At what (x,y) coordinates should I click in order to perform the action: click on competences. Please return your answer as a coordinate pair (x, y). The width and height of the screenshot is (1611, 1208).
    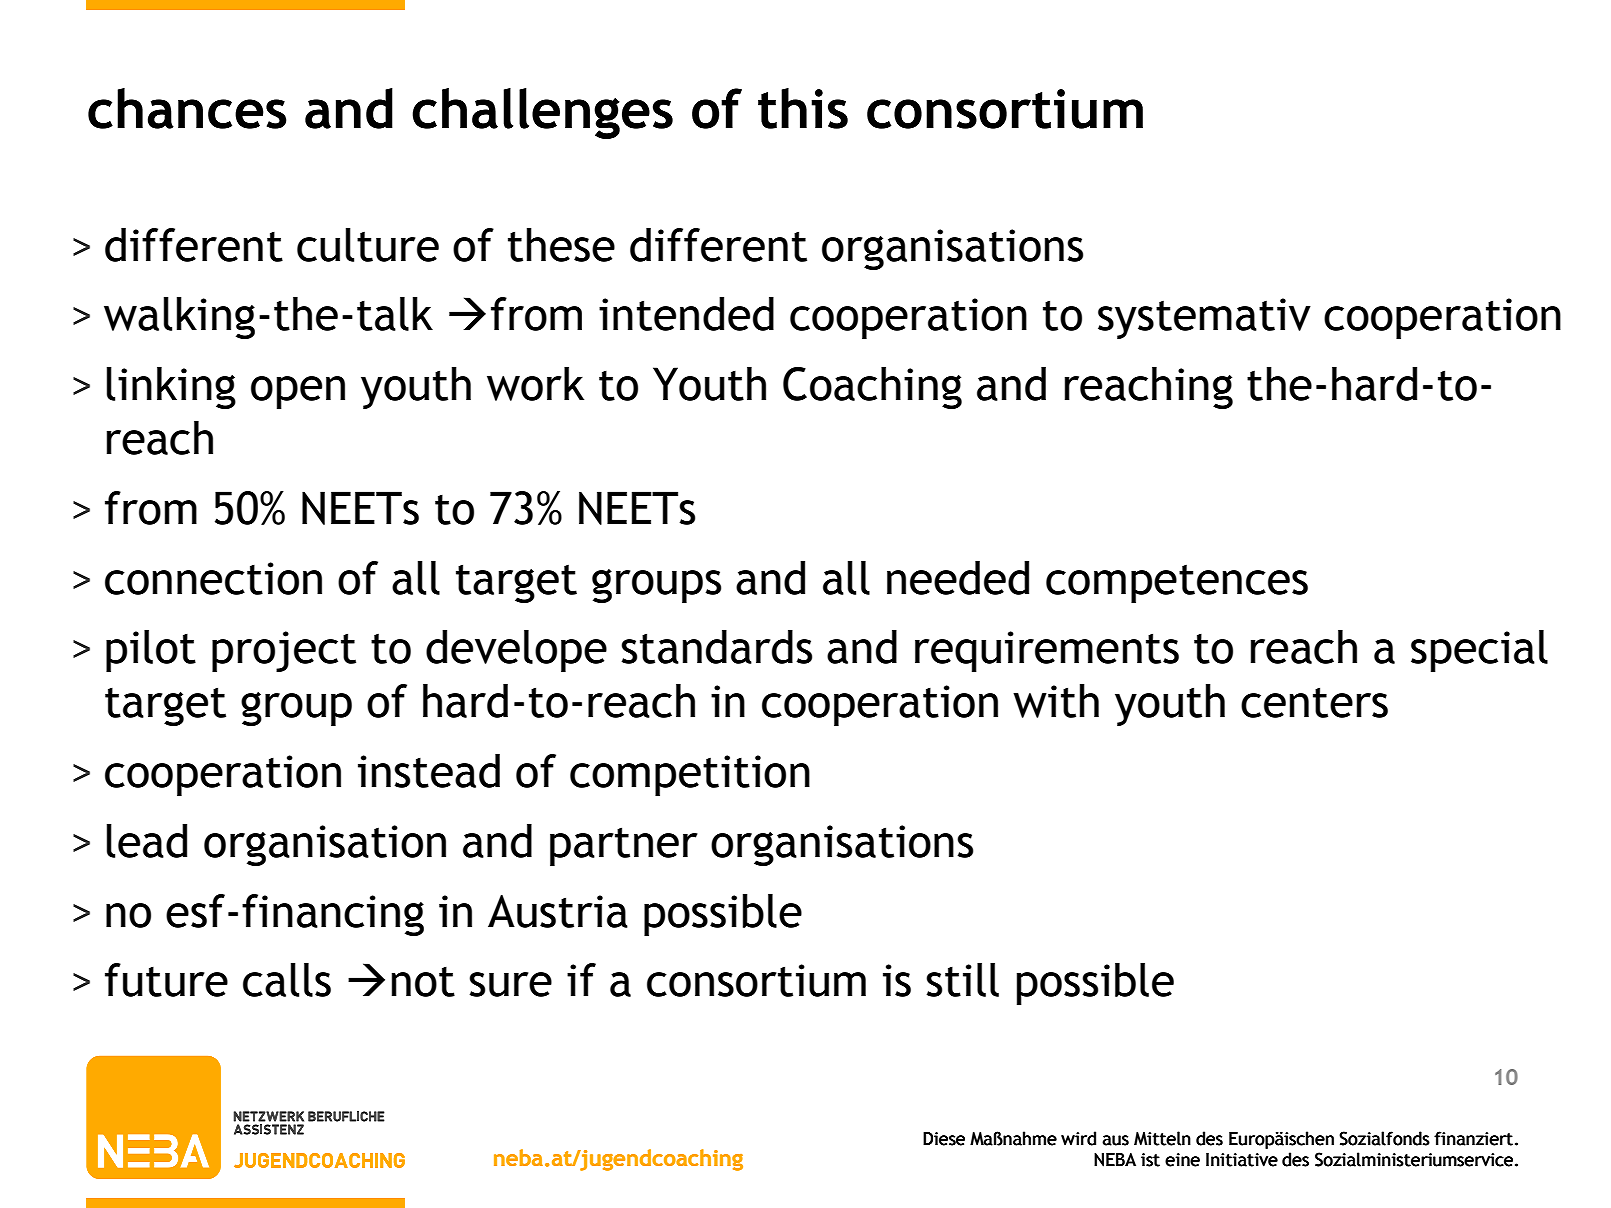
    Looking at the image, I should click on (1177, 583).
